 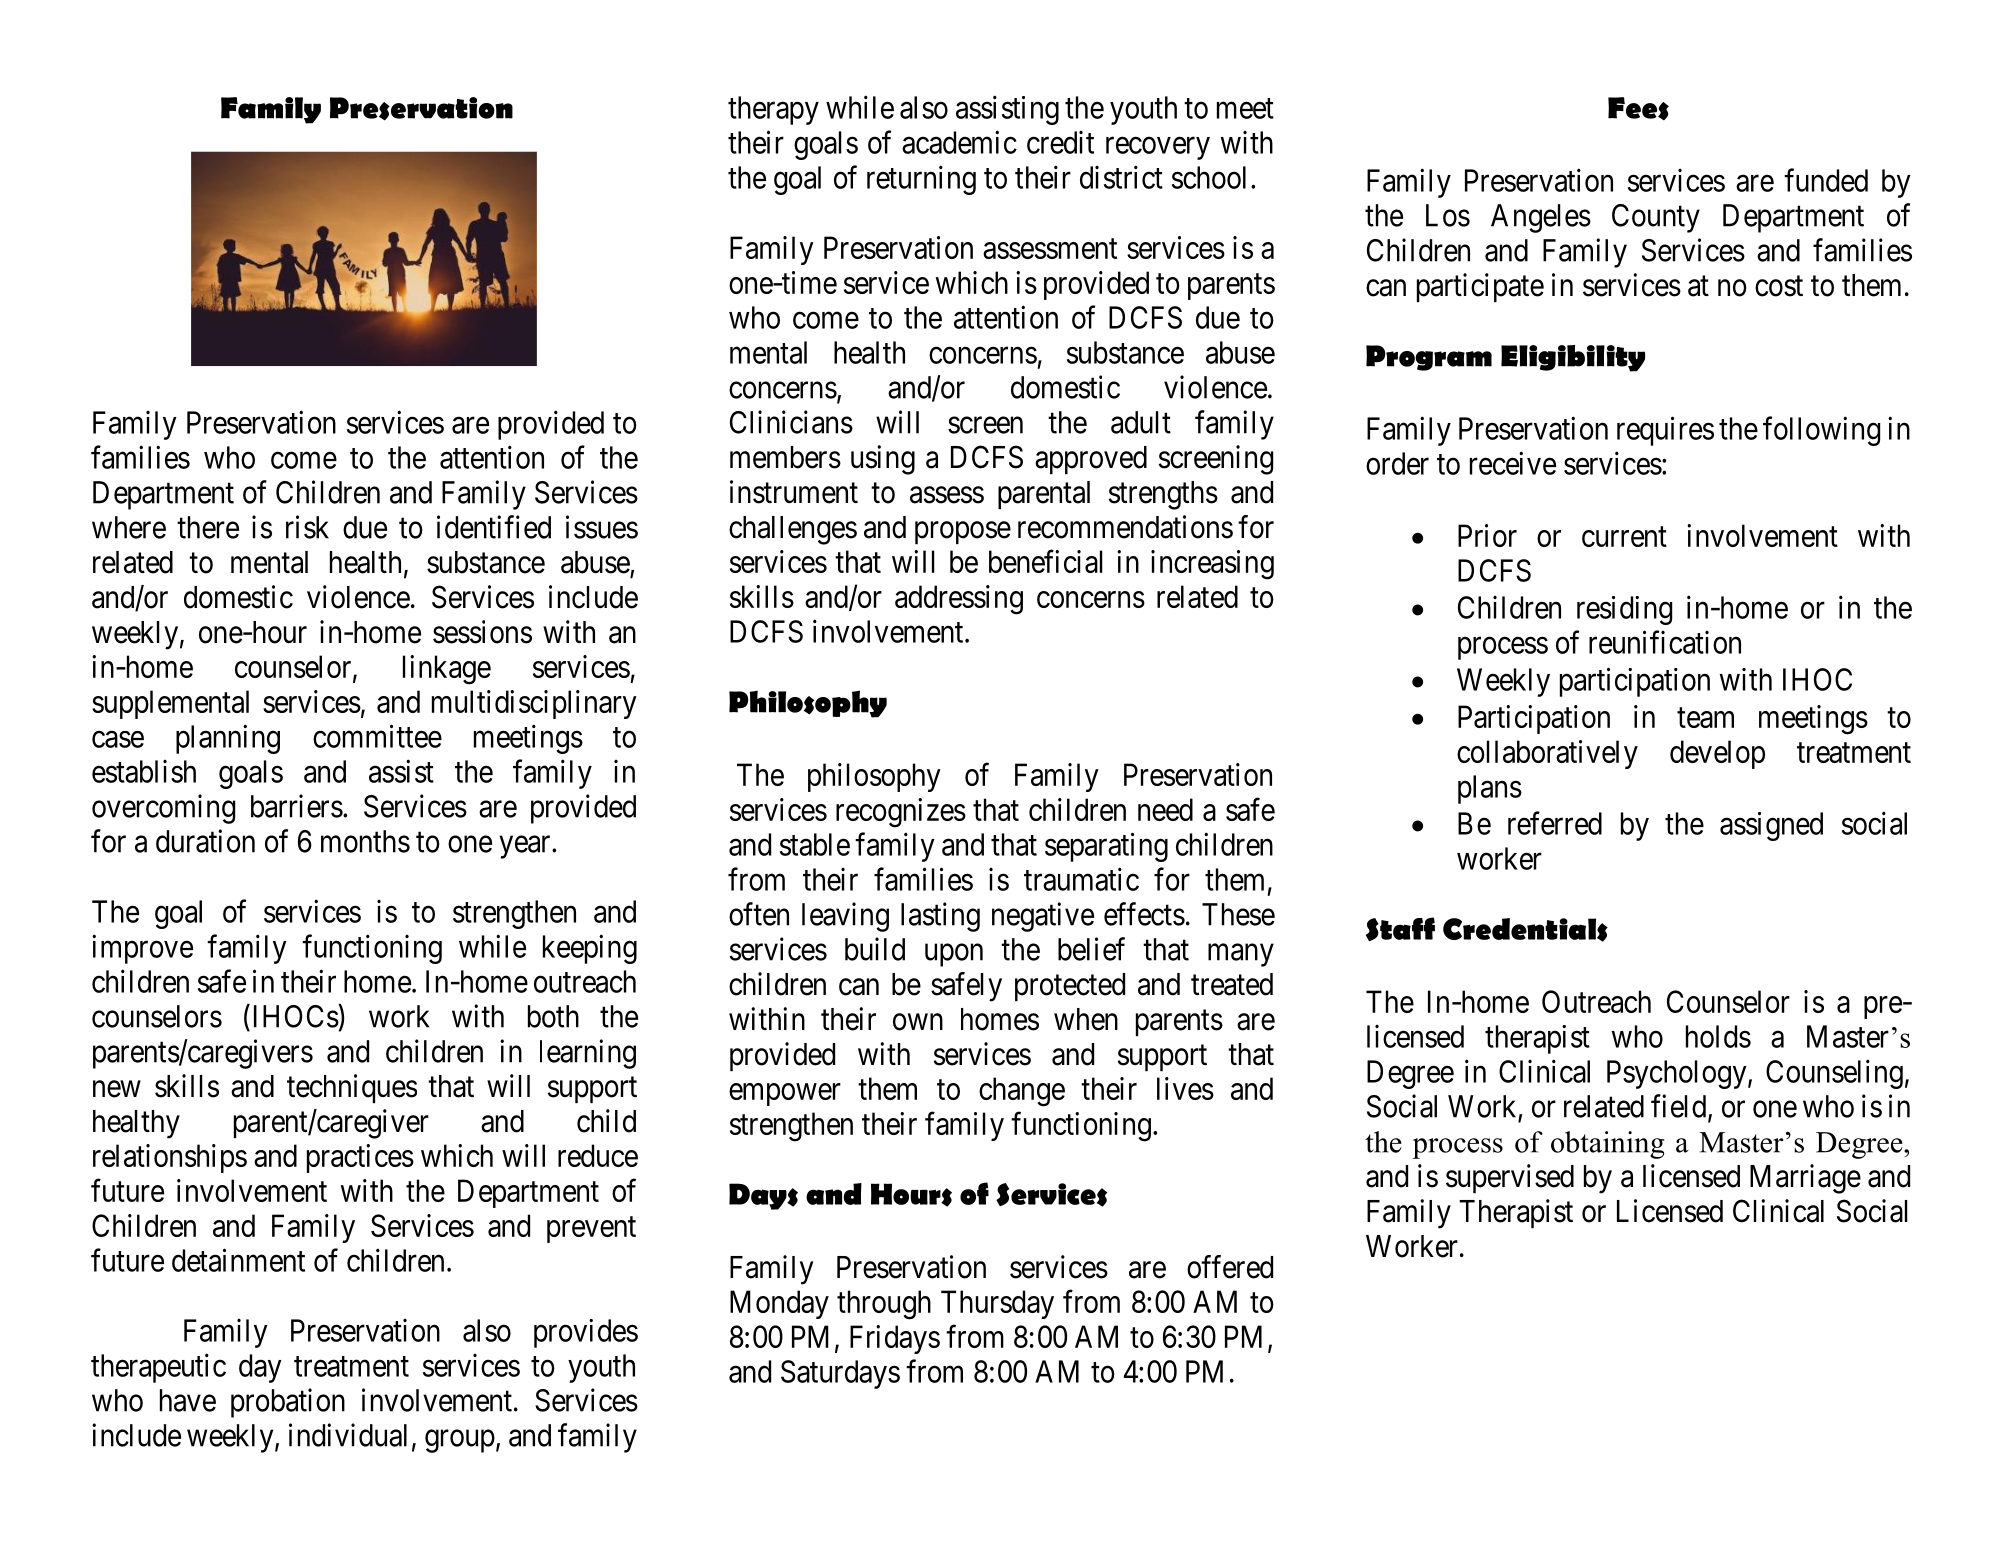 I want to click on beneficial, so click(x=1046, y=561).
